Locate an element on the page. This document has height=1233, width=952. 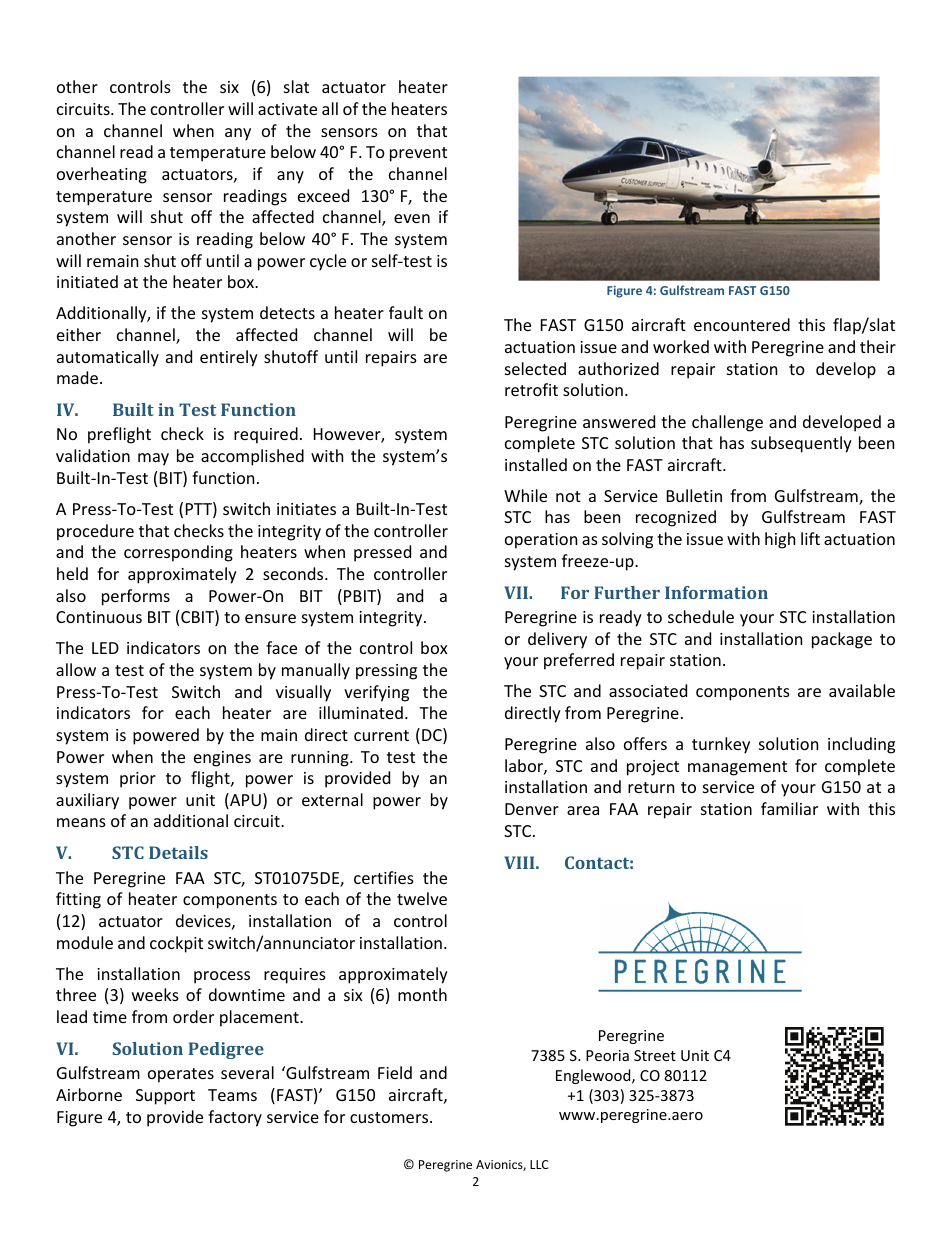
overheating is located at coordinates (102, 175).
